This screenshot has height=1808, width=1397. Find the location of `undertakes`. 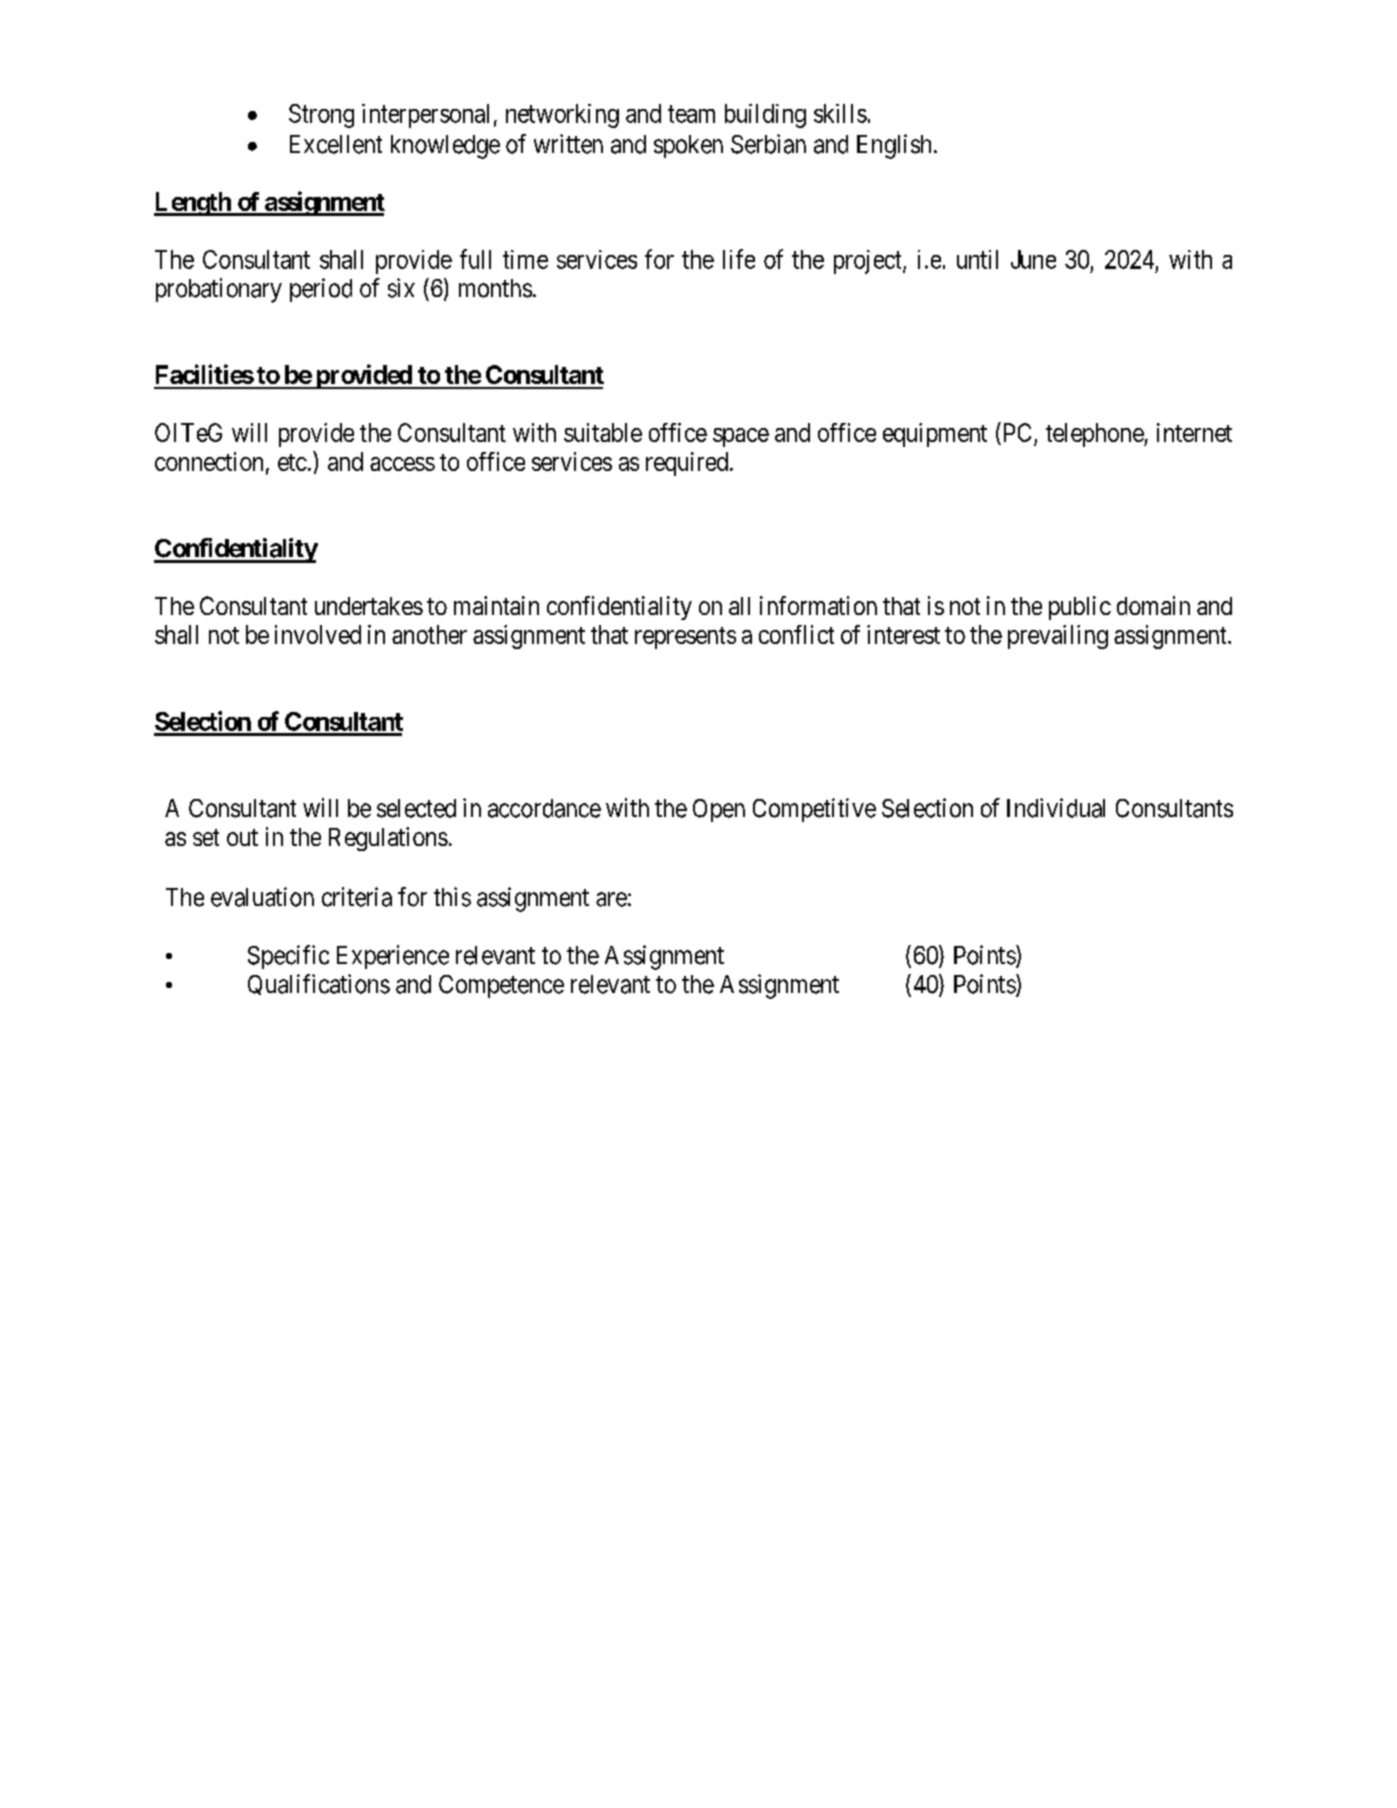

undertakes is located at coordinates (369, 606).
